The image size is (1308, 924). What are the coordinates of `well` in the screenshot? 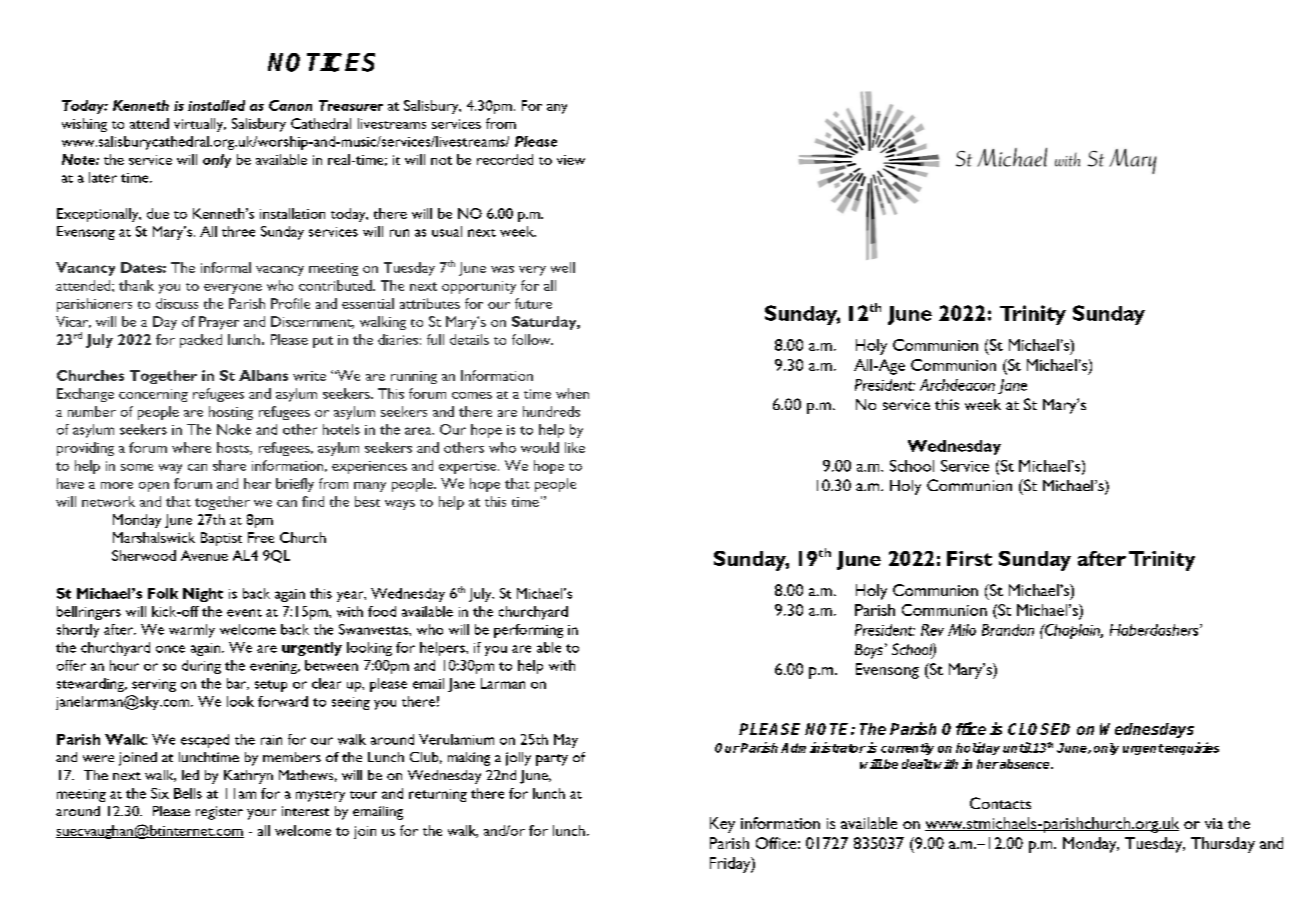 It's located at (563, 267).
